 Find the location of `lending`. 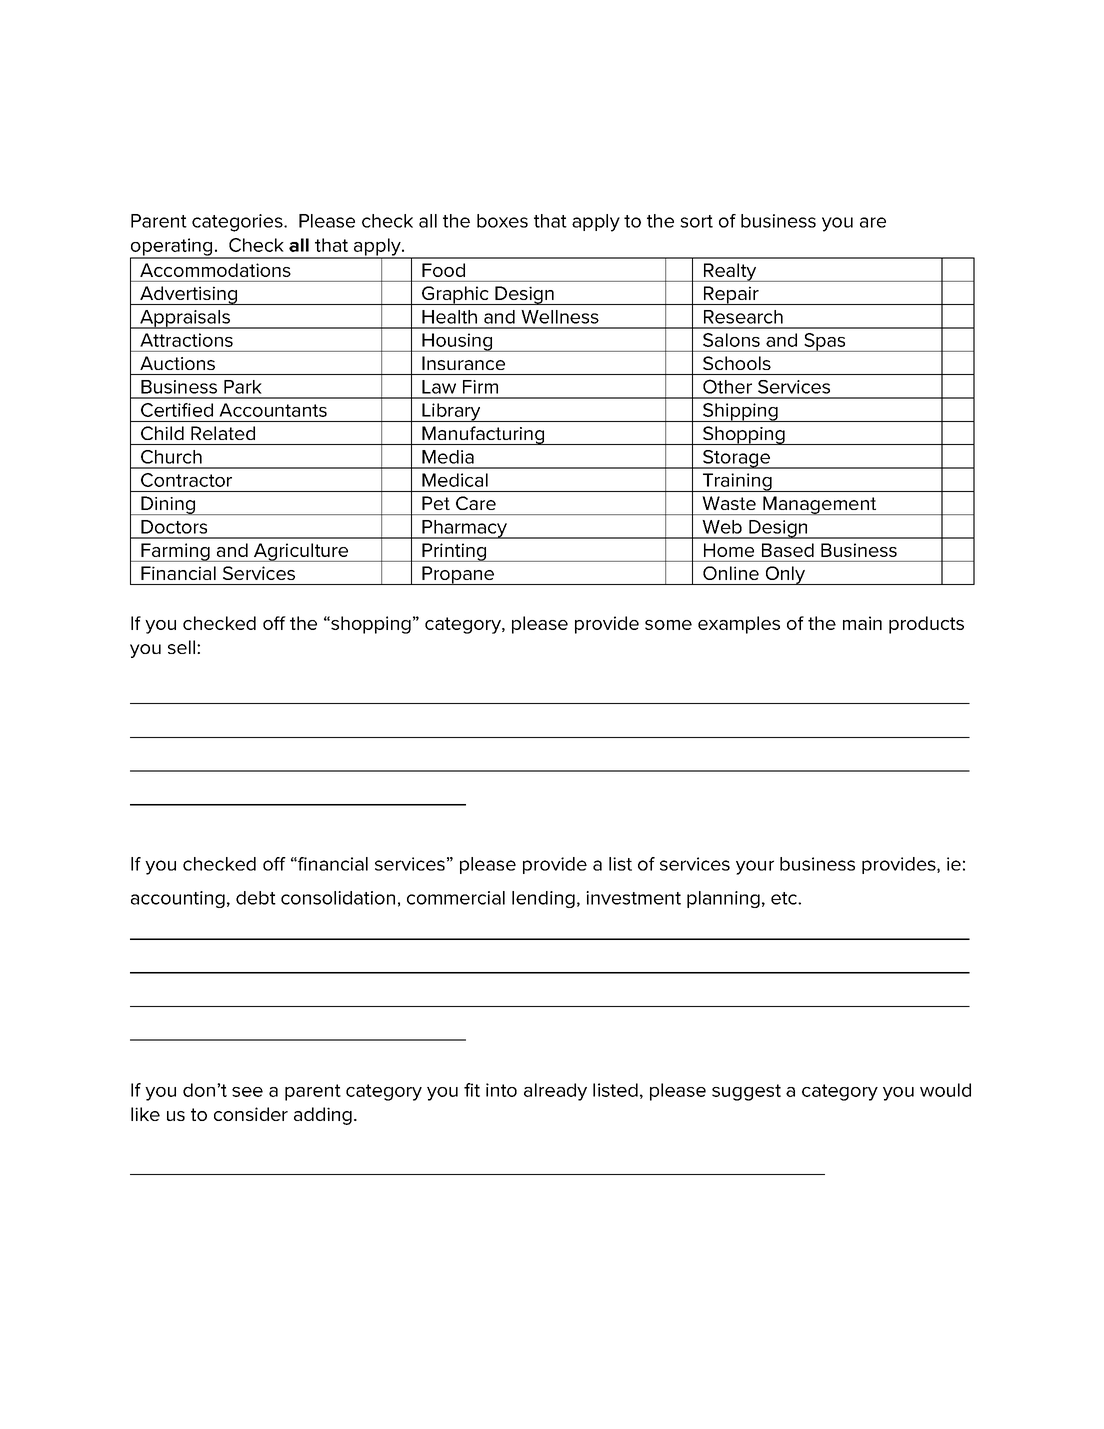

lending is located at coordinates (543, 899).
